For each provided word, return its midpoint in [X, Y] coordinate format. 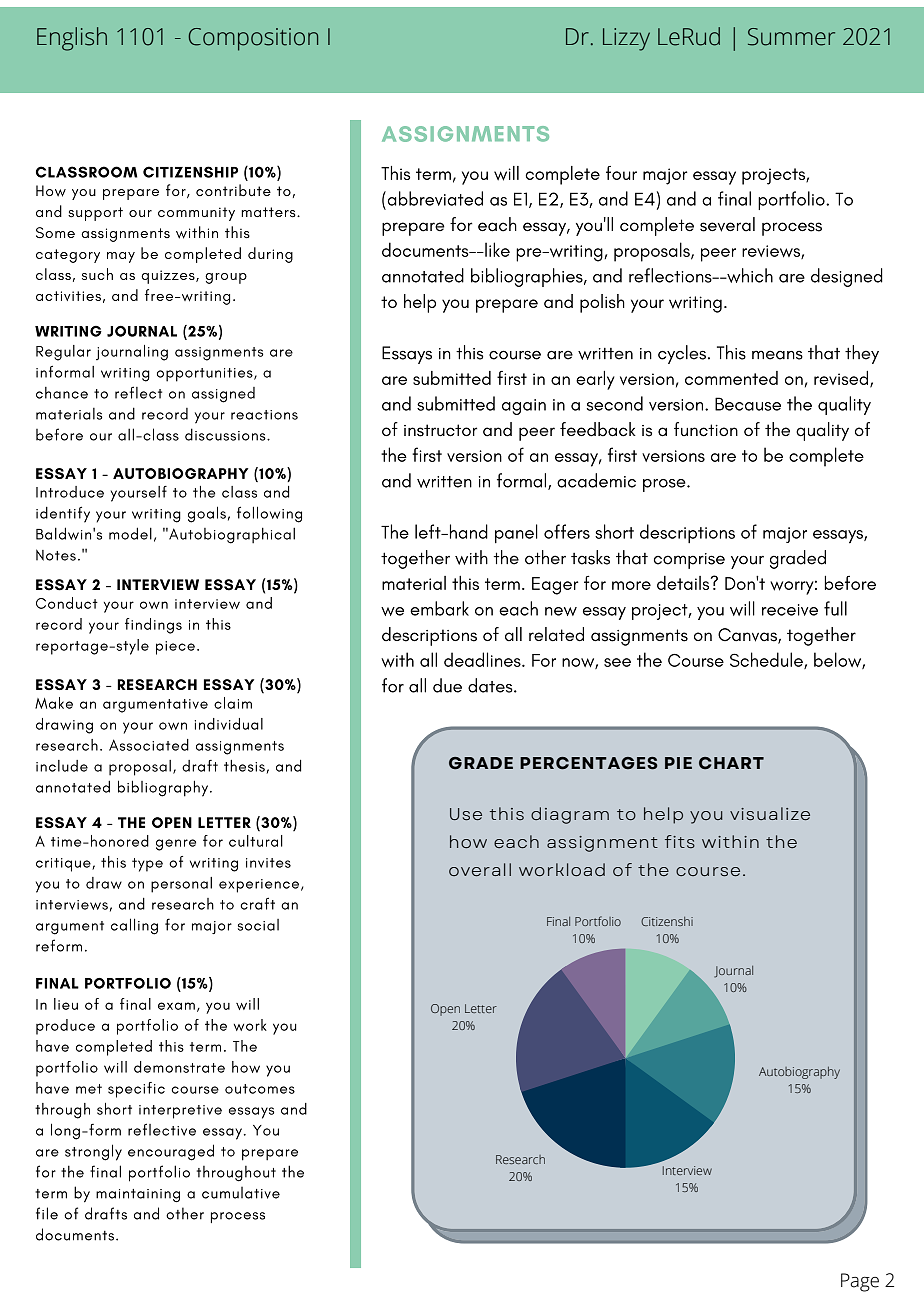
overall [480, 869]
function [706, 429]
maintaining [138, 1195]
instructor [440, 430]
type [147, 865]
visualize [770, 813]
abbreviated [434, 198]
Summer [791, 37]
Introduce [70, 492]
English [72, 39]
